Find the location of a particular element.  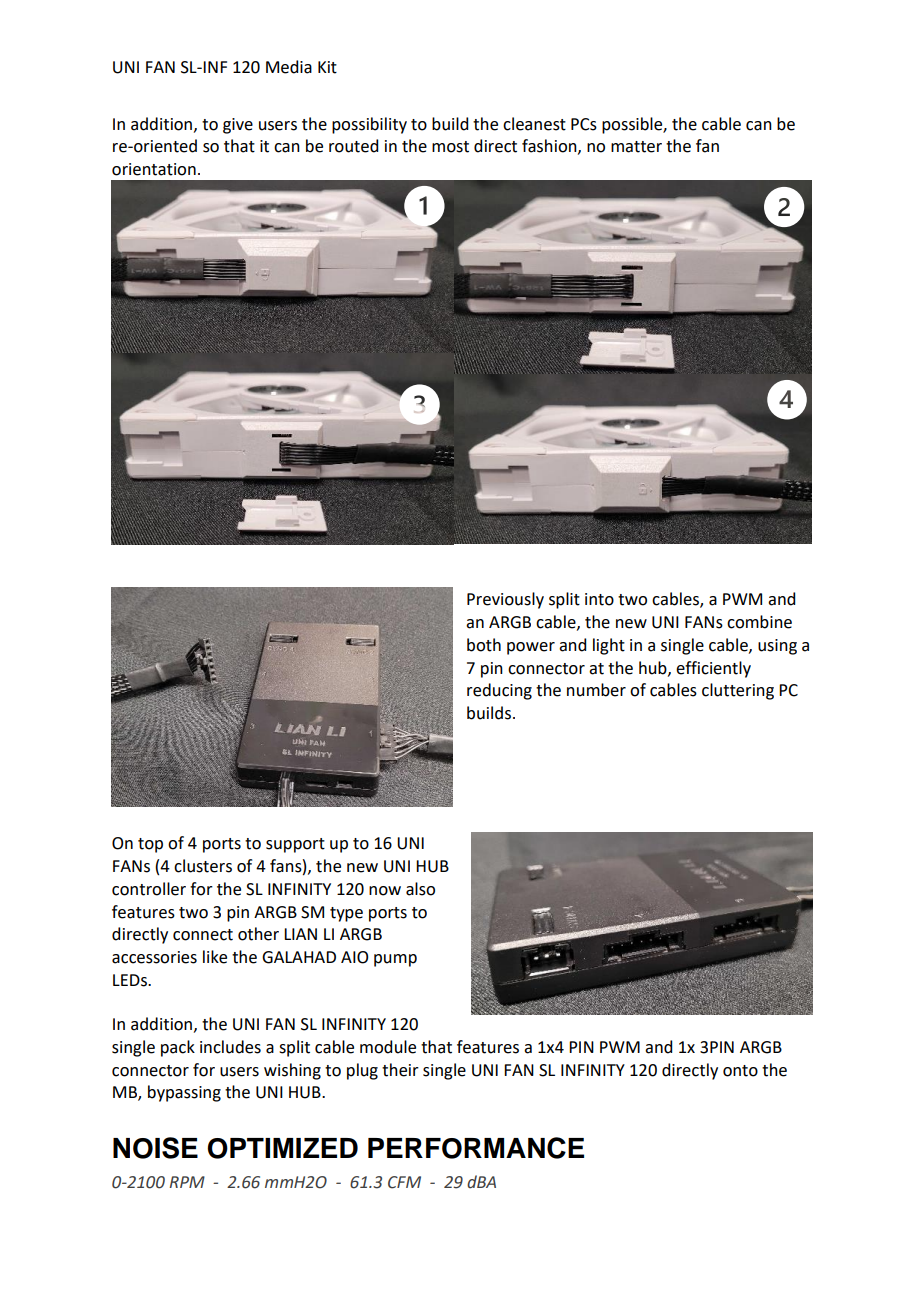

Previously is located at coordinates (505, 600).
